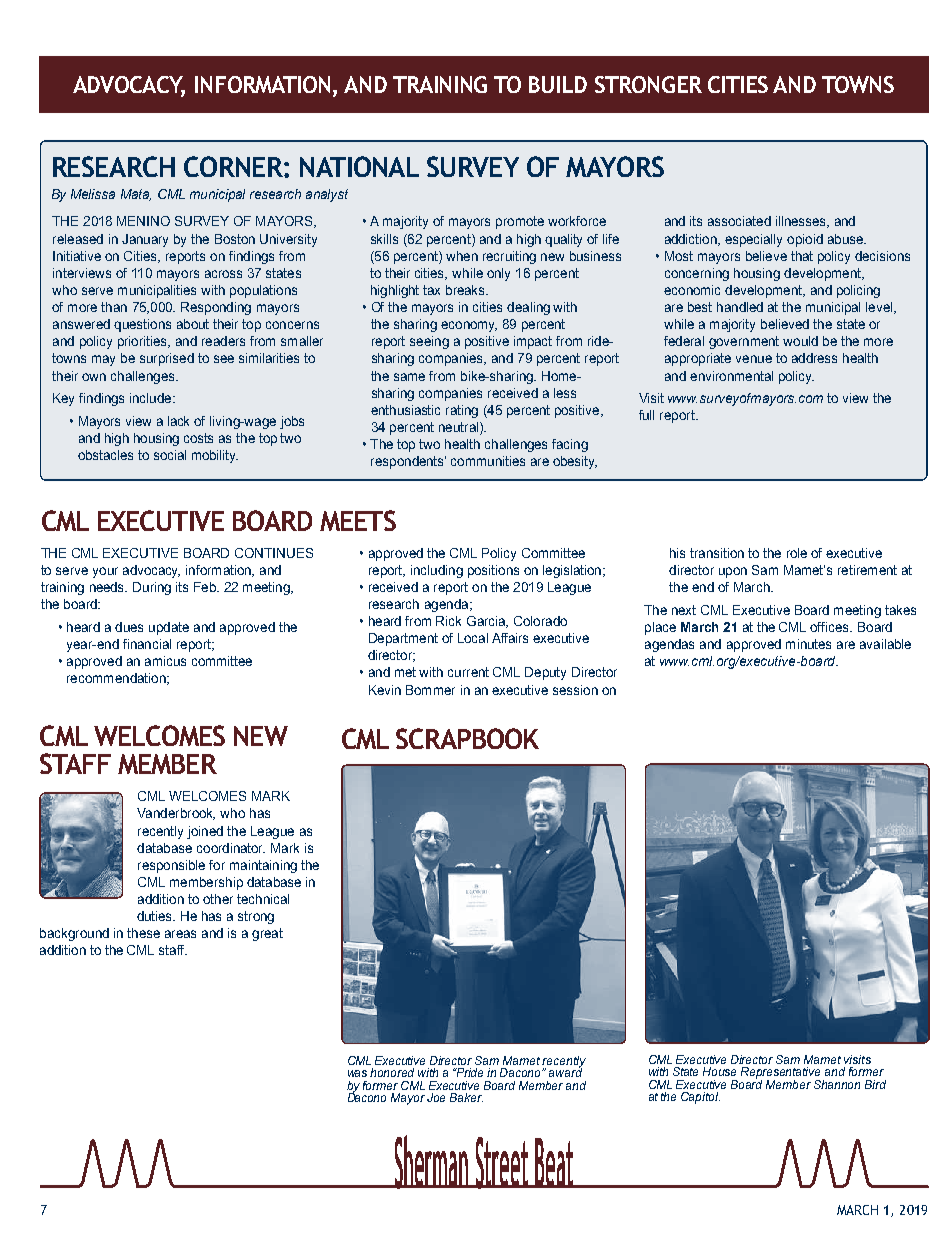 The height and width of the screenshot is (1233, 952). Describe the element at coordinates (731, 376) in the screenshot. I see `environmental` at that location.
